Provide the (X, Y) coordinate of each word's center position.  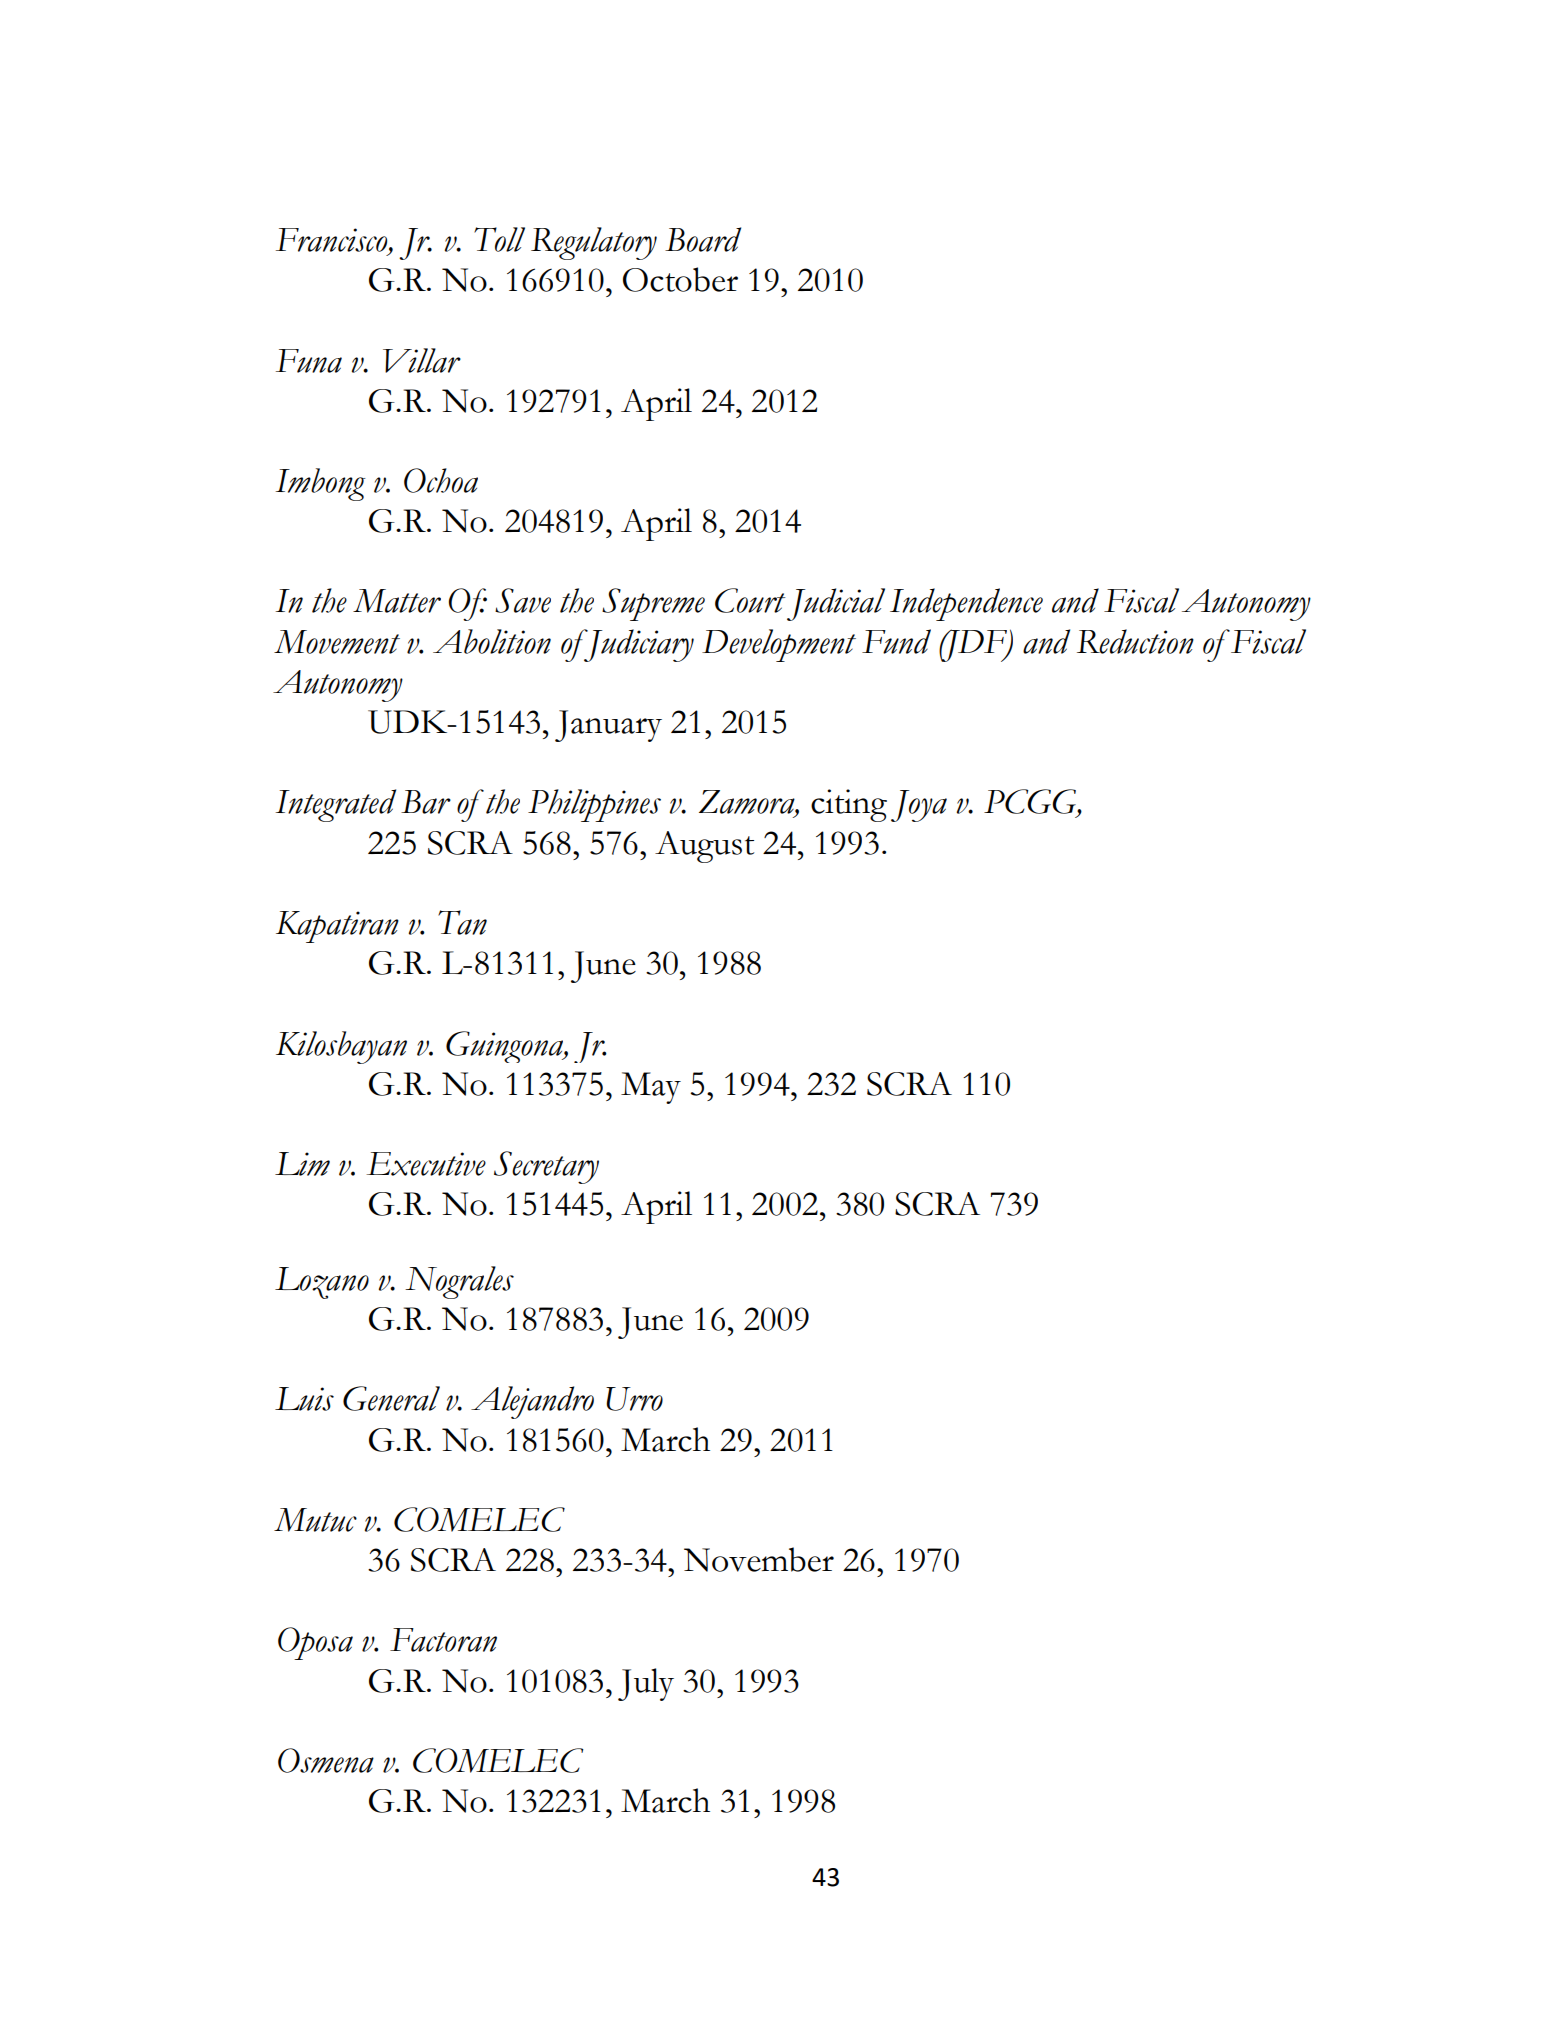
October (680, 279)
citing (849, 805)
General (391, 1398)
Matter (397, 601)
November (759, 1559)
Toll (499, 239)
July (646, 1684)
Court (750, 600)
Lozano (322, 1283)
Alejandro (532, 1402)
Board (703, 239)
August (704, 847)
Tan (462, 922)
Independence (966, 604)
